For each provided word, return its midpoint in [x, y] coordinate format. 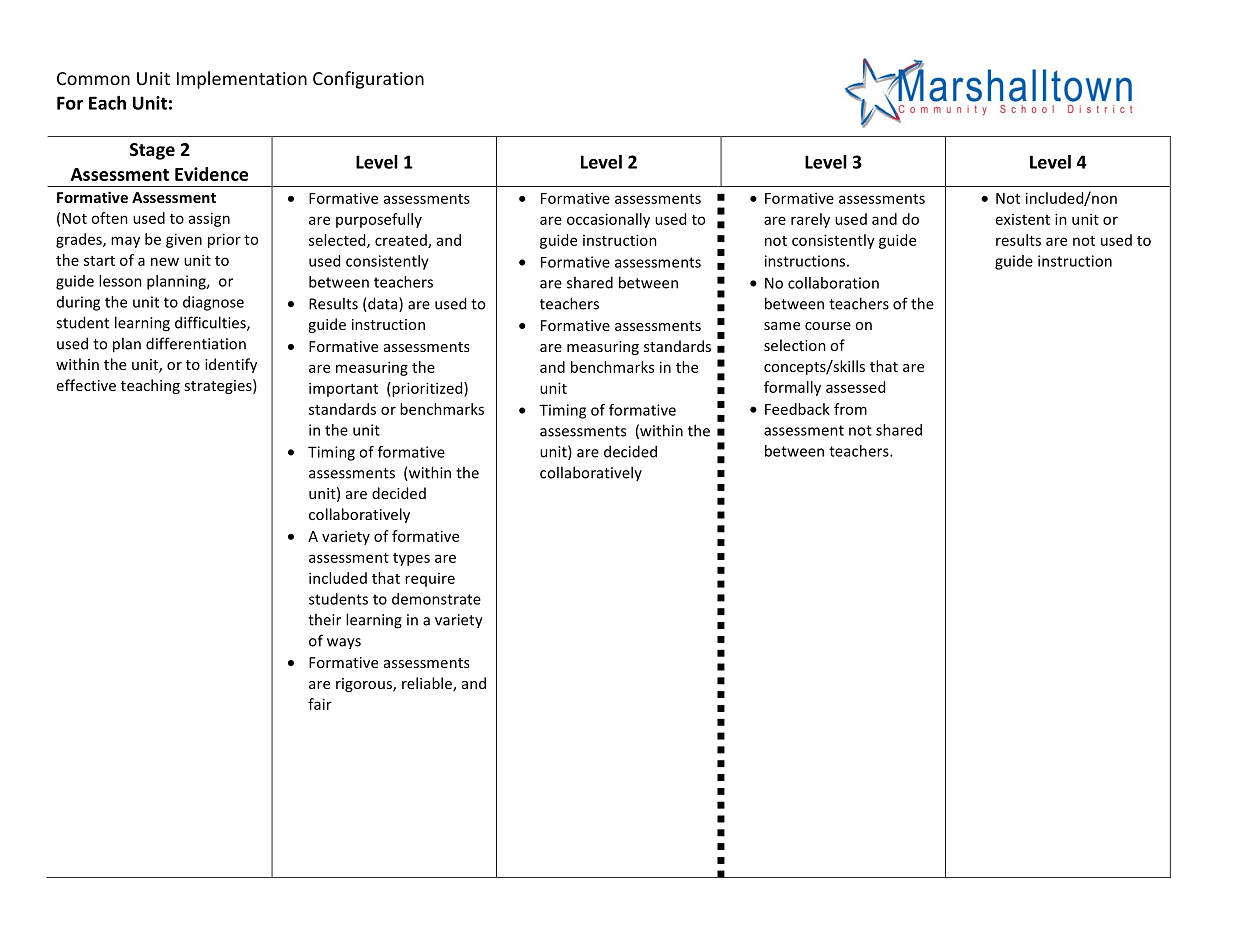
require [430, 580]
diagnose [213, 303]
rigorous [365, 685]
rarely [810, 220]
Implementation [242, 80]
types [411, 559]
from [850, 409]
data [383, 304]
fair [320, 704]
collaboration [833, 283]
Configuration [368, 80]
